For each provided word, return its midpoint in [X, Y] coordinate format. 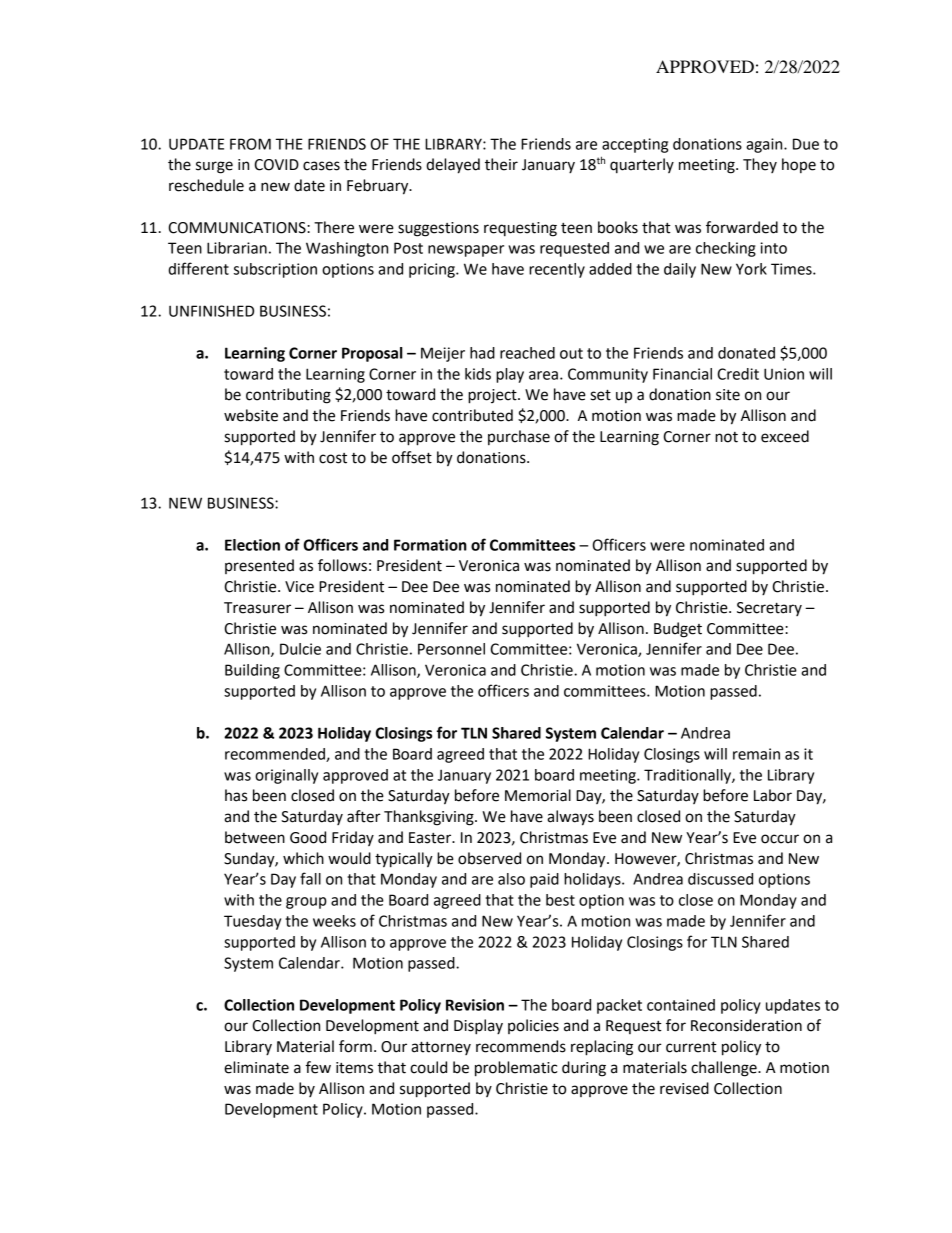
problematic [516, 1069]
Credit [738, 374]
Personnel [451, 649]
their [501, 164]
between [255, 837]
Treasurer [257, 608]
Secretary [769, 609]
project [493, 396]
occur [780, 839]
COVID [276, 165]
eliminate [256, 1067]
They [760, 165]
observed [489, 858]
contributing [288, 396]
